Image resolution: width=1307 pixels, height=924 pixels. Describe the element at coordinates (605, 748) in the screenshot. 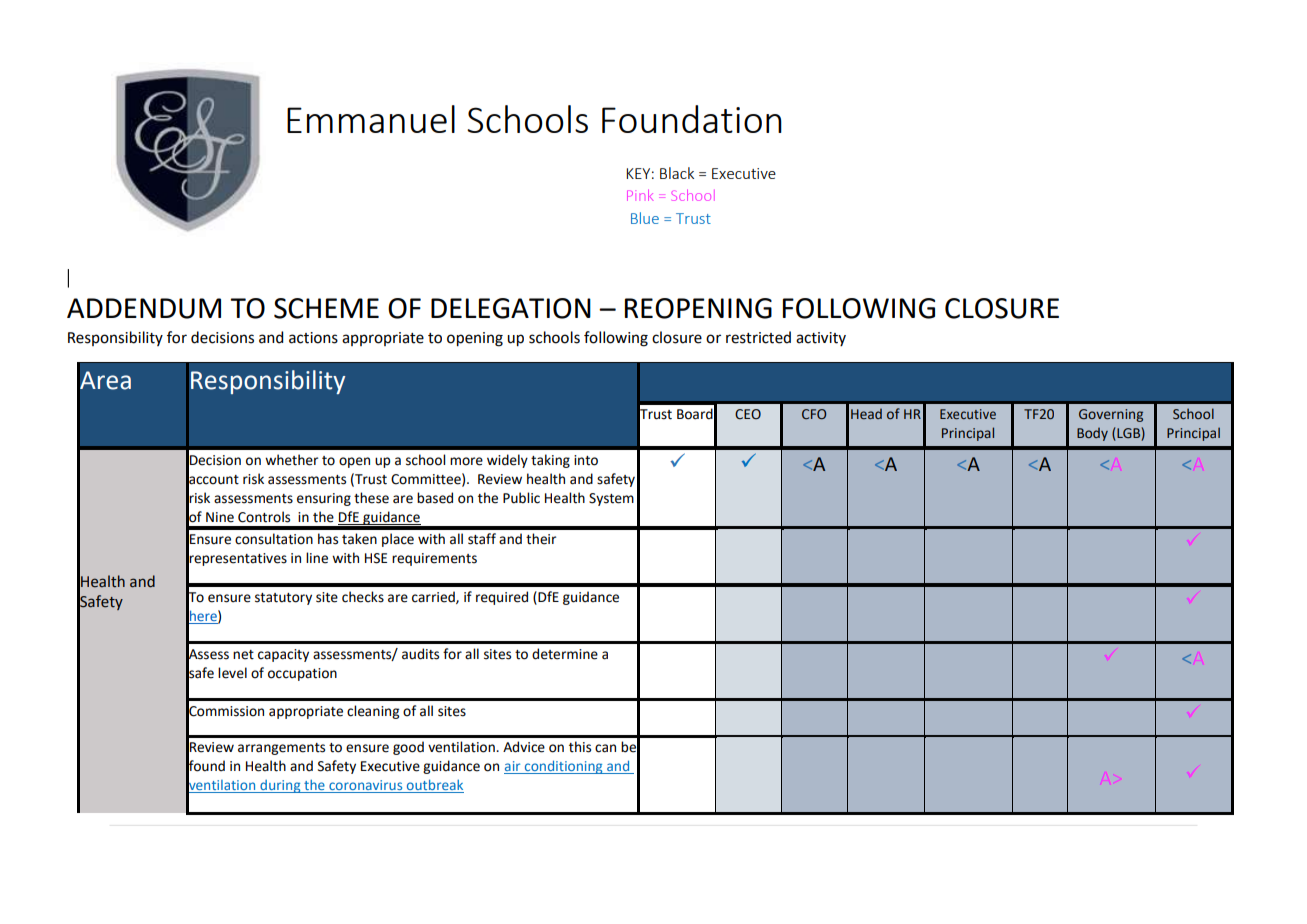

I see `can` at that location.
